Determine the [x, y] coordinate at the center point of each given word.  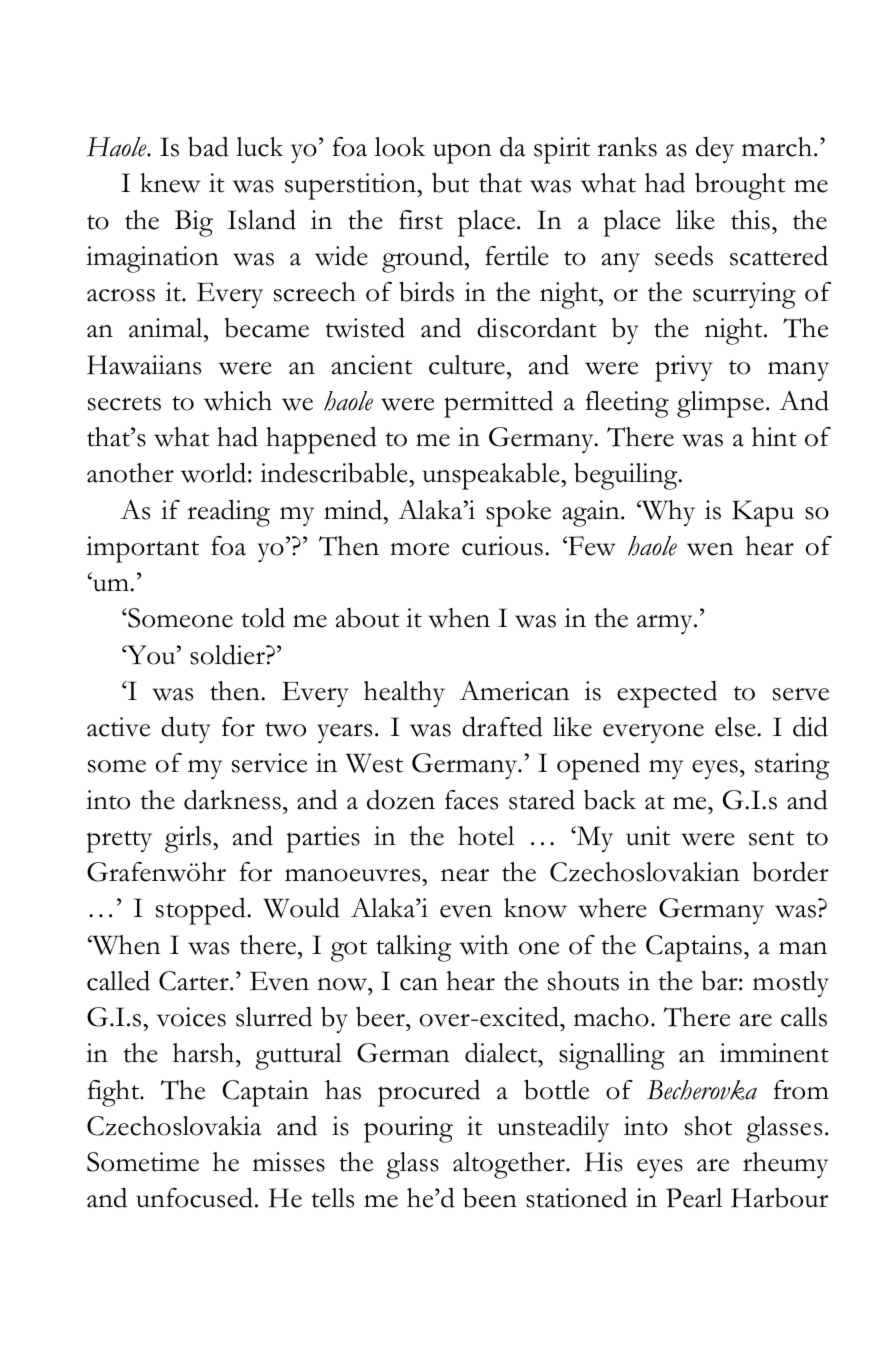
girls [189, 839]
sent [771, 838]
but [450, 183]
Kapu [763, 513]
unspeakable [492, 476]
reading [228, 513]
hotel [486, 836]
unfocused [194, 1197]
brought [740, 186]
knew [170, 183]
